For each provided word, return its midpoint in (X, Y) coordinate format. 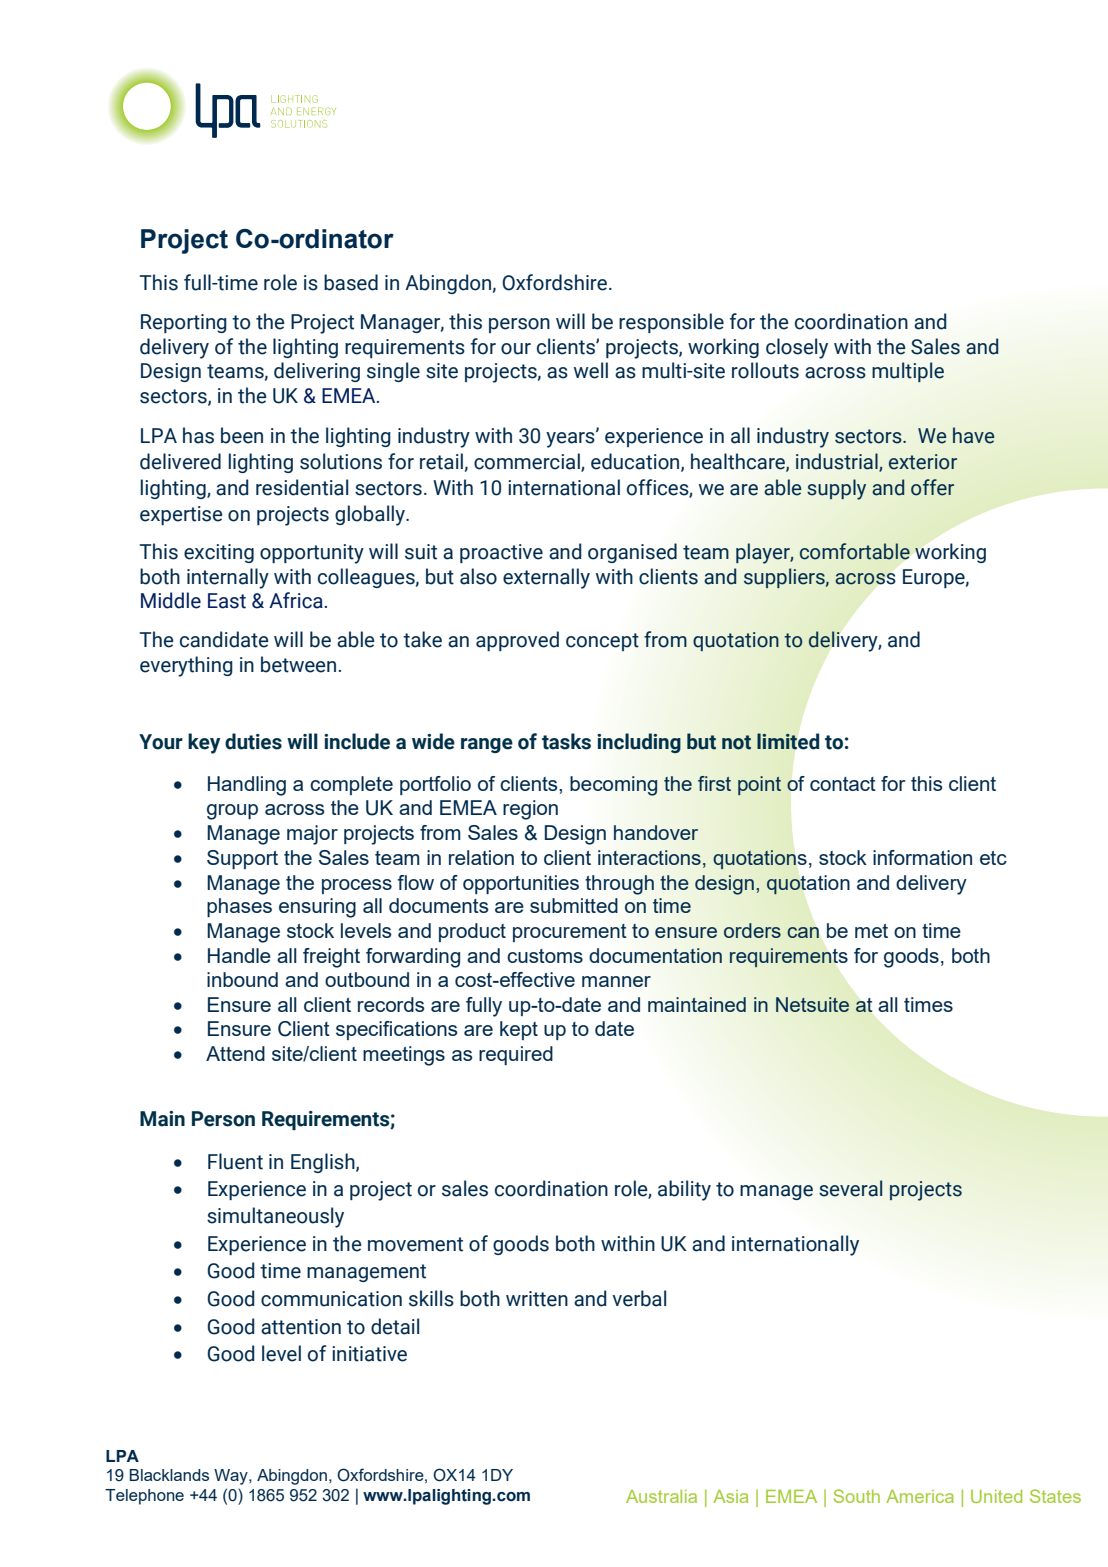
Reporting (184, 323)
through (619, 885)
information (922, 857)
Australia (661, 1496)
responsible (671, 323)
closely (797, 348)
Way (232, 1477)
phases (239, 907)
